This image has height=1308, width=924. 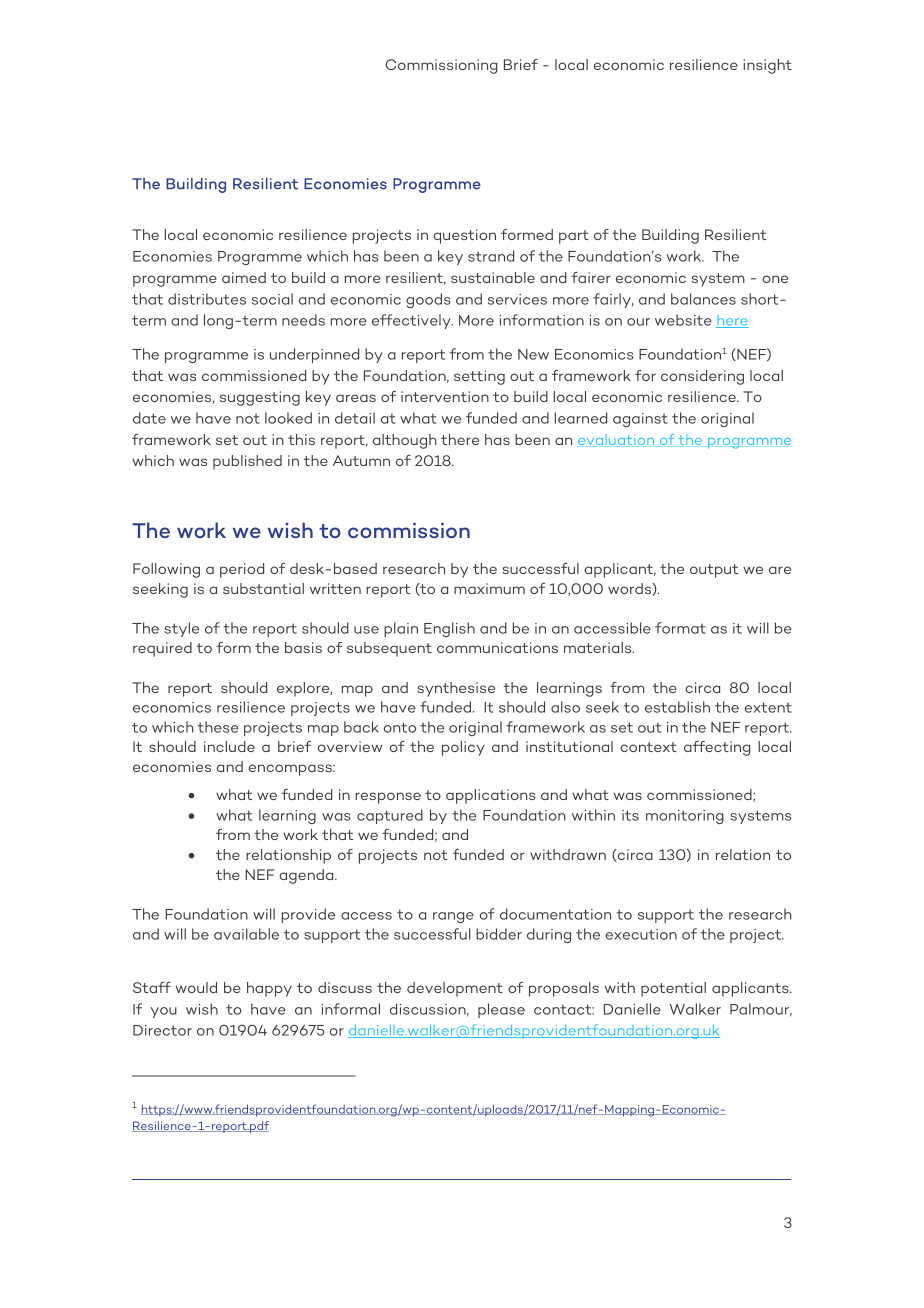 What do you see at coordinates (260, 398) in the image?
I see `suggesting` at bounding box center [260, 398].
